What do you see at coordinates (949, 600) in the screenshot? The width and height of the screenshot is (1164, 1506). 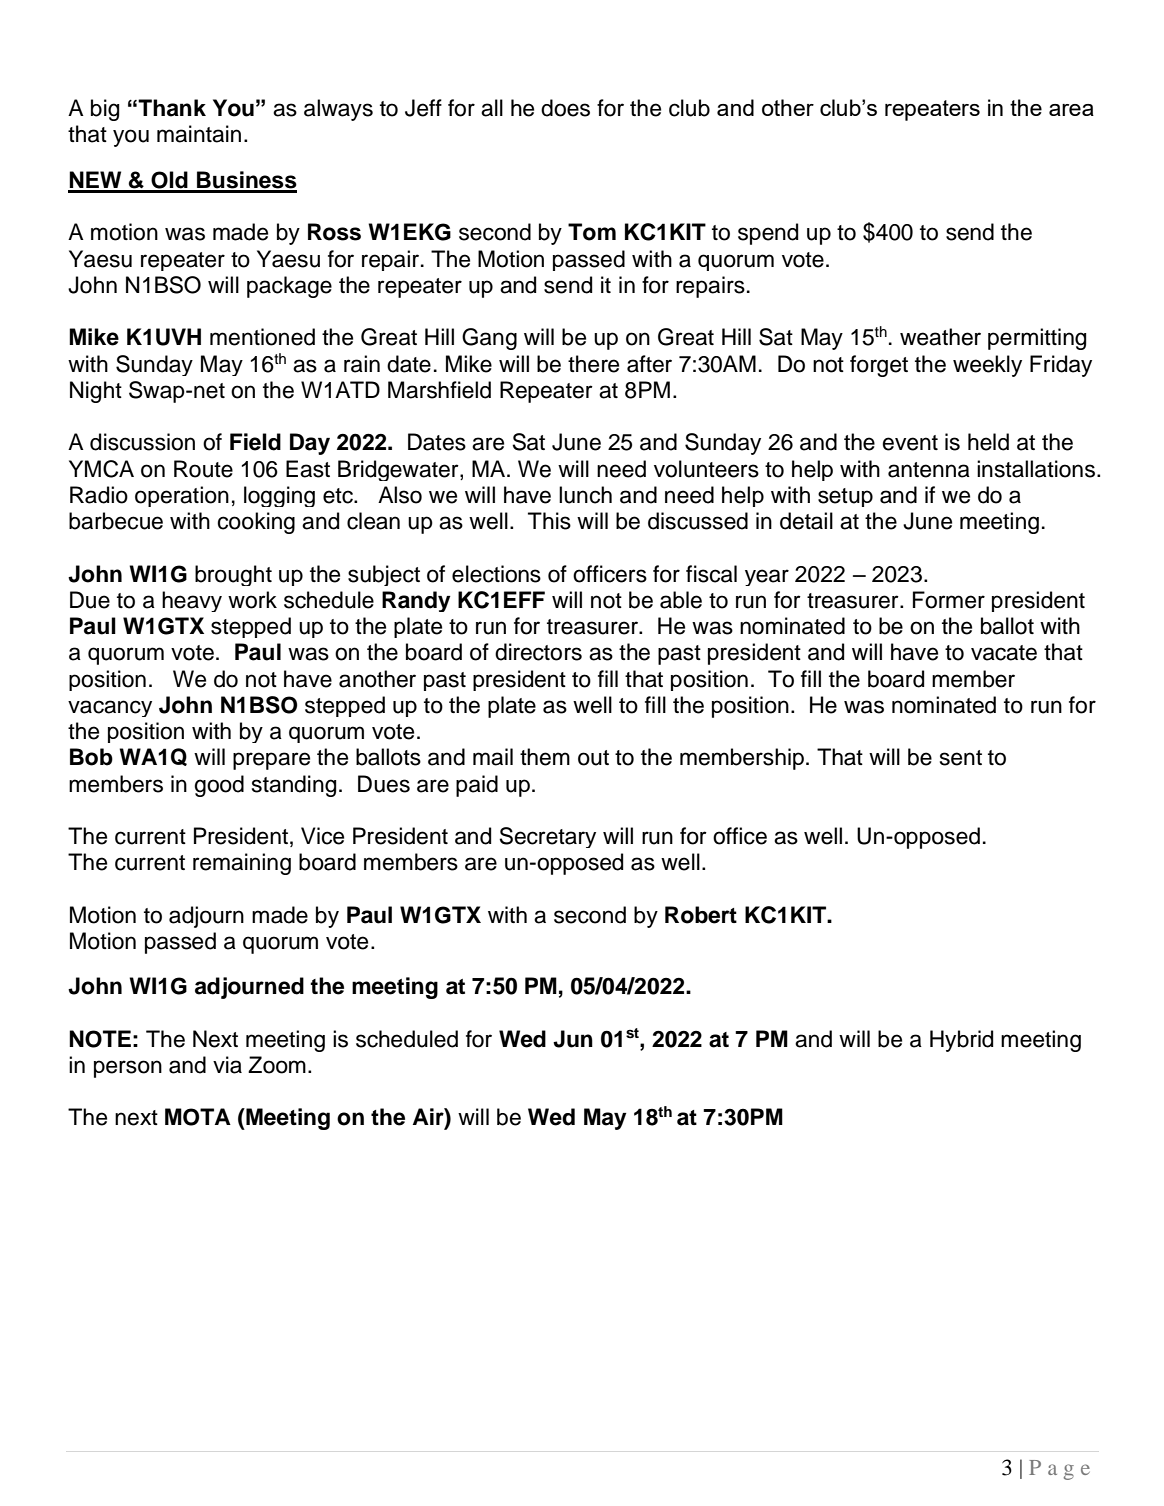 I see `Former` at bounding box center [949, 600].
